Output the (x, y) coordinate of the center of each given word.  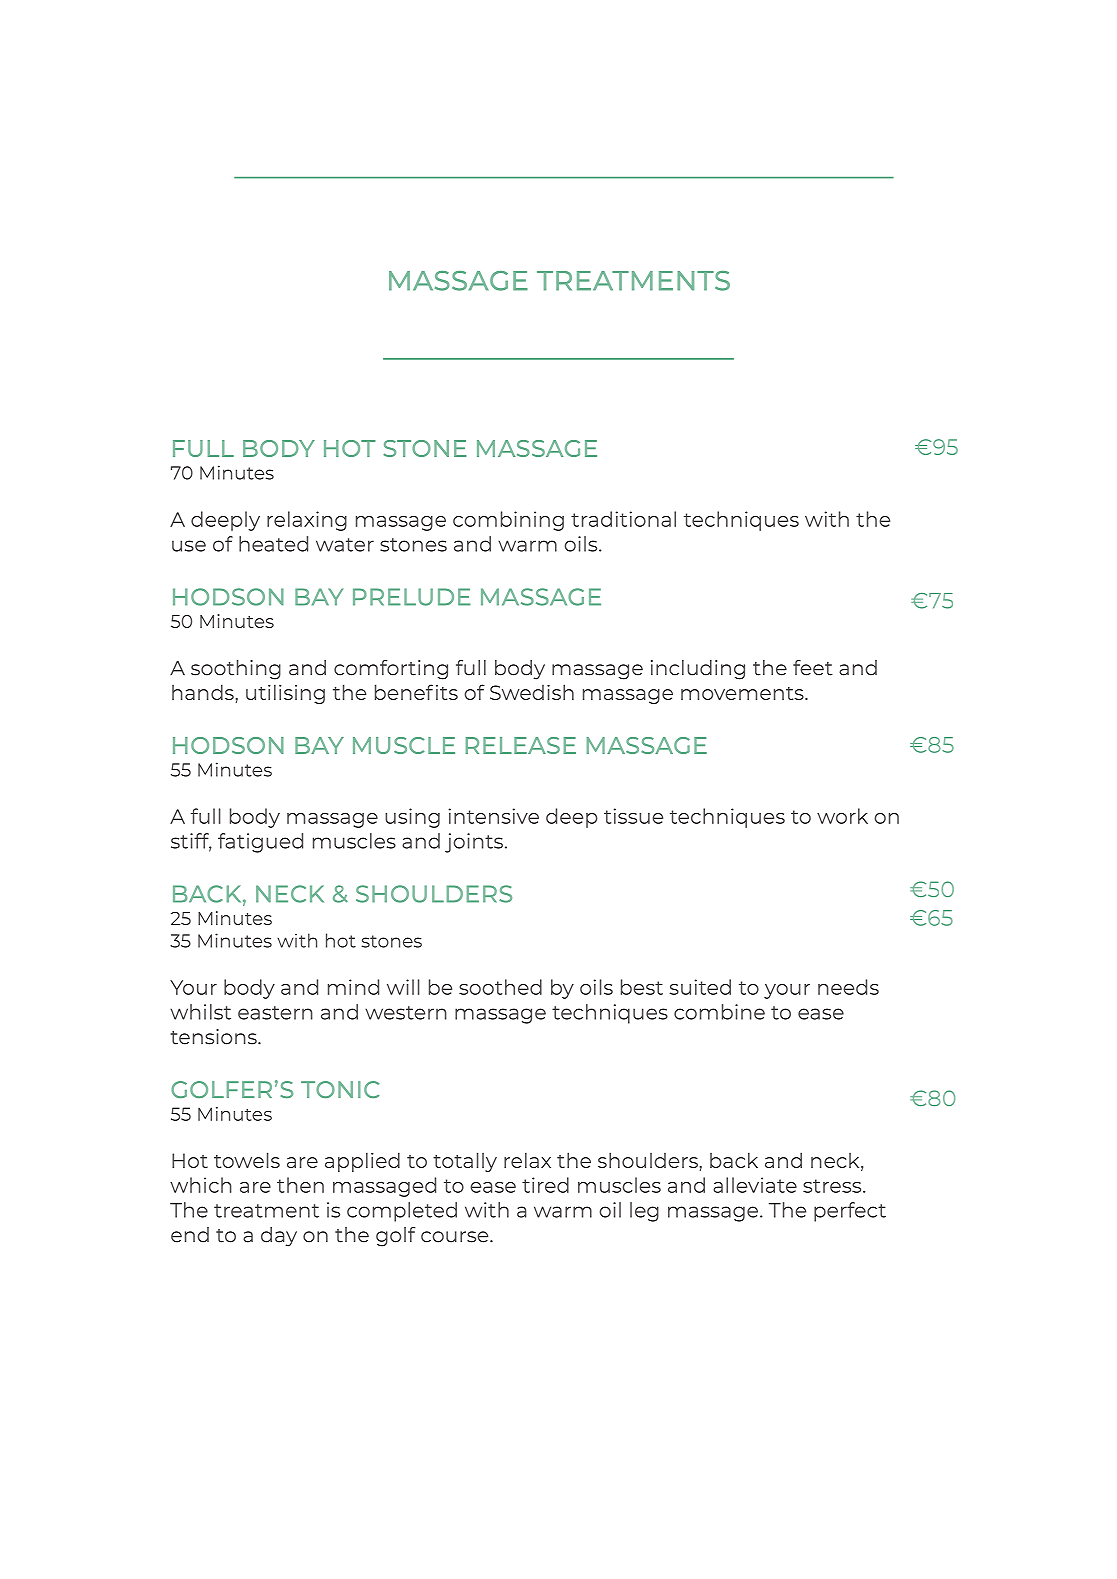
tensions (214, 1037)
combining (508, 521)
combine (719, 1012)
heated (273, 544)
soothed (500, 987)
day (279, 1237)
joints (474, 843)
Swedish (532, 692)
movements (743, 693)
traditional (623, 519)
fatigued (260, 843)
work (842, 816)
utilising (285, 694)
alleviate (755, 1185)
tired (545, 1185)
